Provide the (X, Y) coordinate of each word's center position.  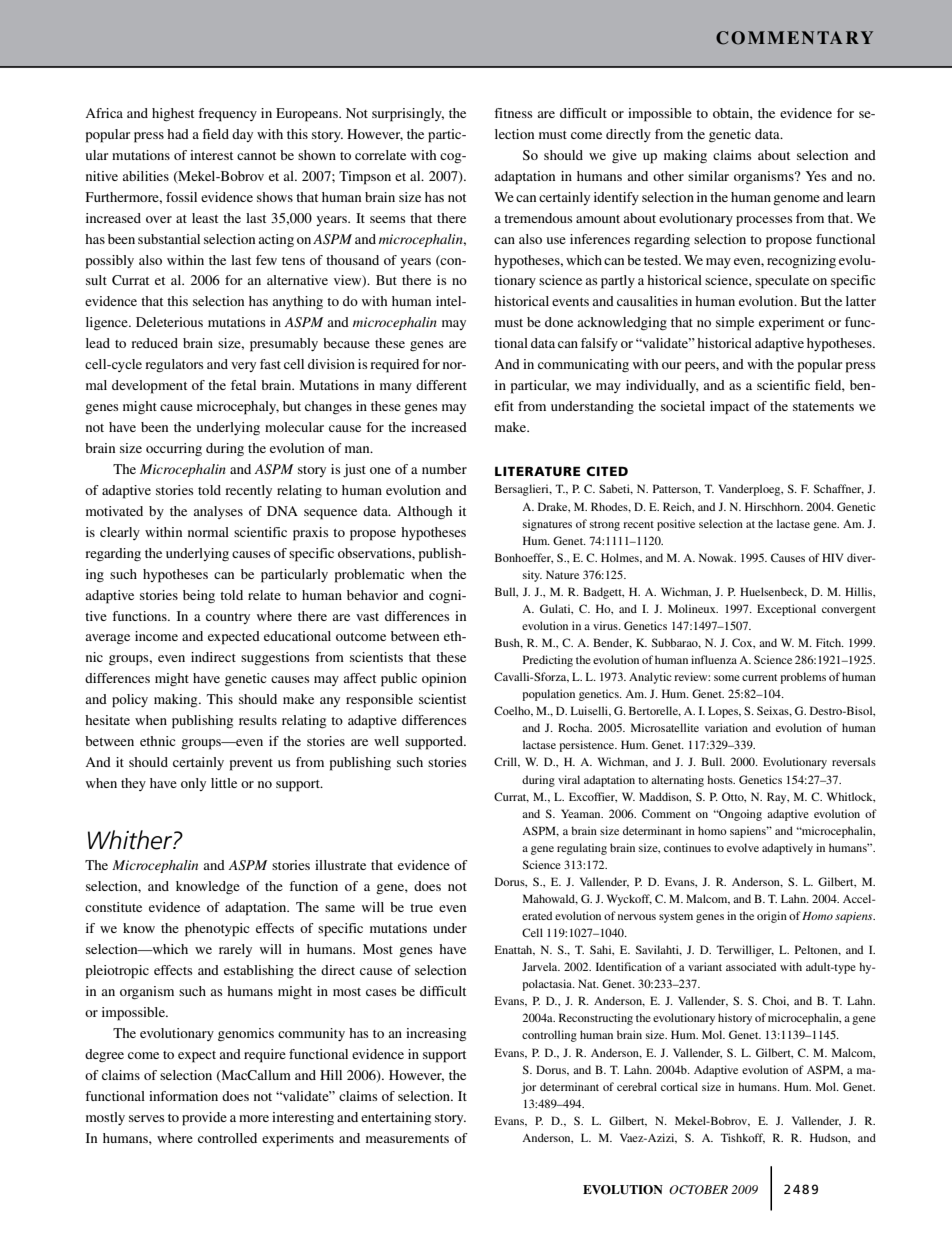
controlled (227, 1138)
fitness (513, 113)
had (178, 134)
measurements (407, 1139)
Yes (816, 176)
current (759, 677)
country (228, 618)
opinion (444, 680)
